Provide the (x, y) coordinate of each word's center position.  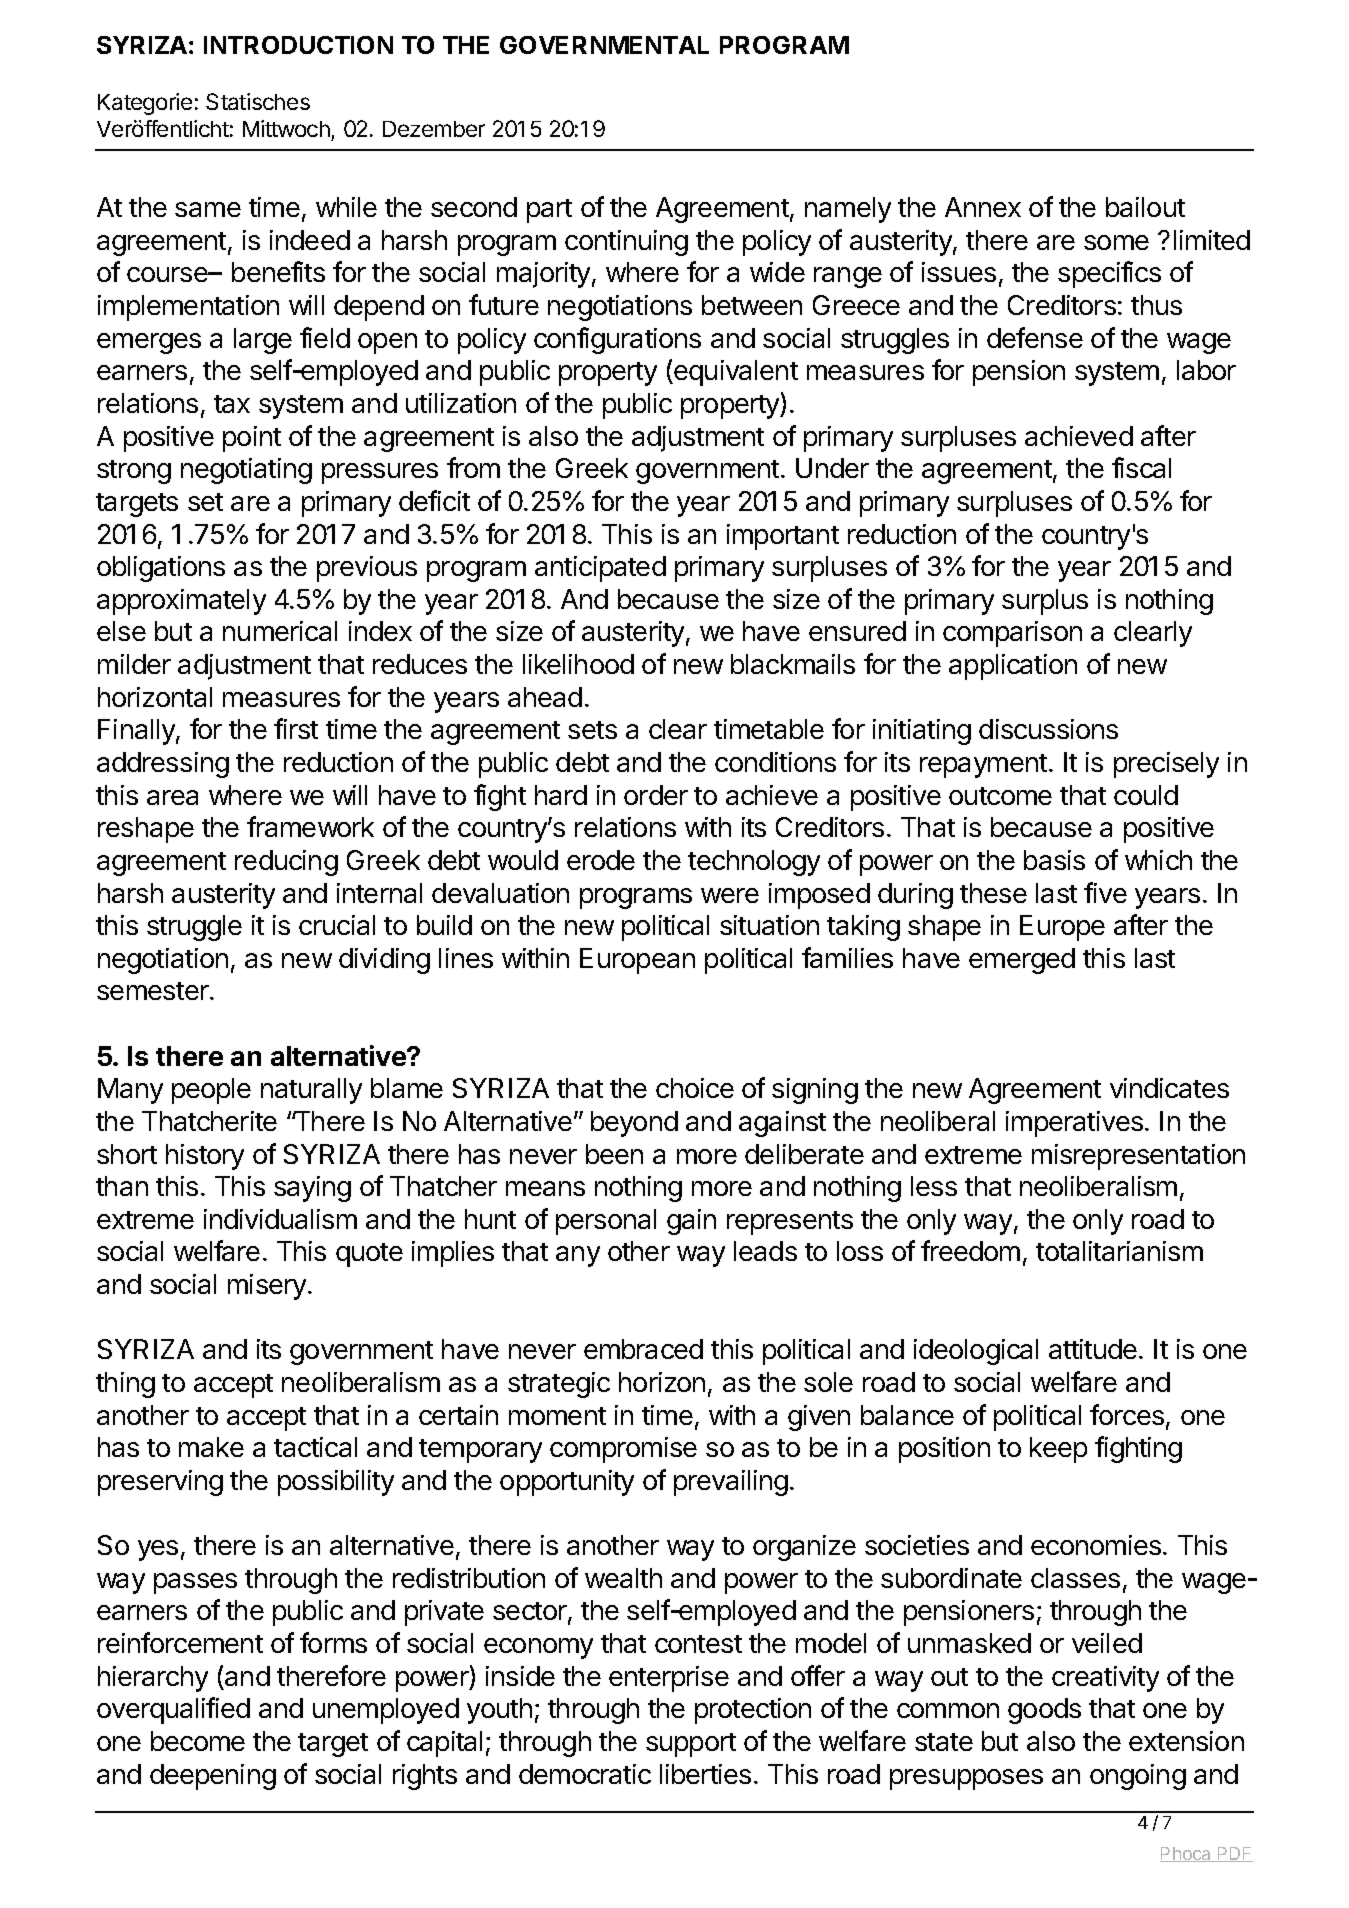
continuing (626, 243)
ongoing (1138, 1777)
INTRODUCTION (298, 45)
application (1013, 667)
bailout (1145, 207)
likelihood (578, 664)
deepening (213, 1777)
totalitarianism (1119, 1251)
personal (606, 1222)
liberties (705, 1774)
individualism (280, 1219)
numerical (280, 631)
